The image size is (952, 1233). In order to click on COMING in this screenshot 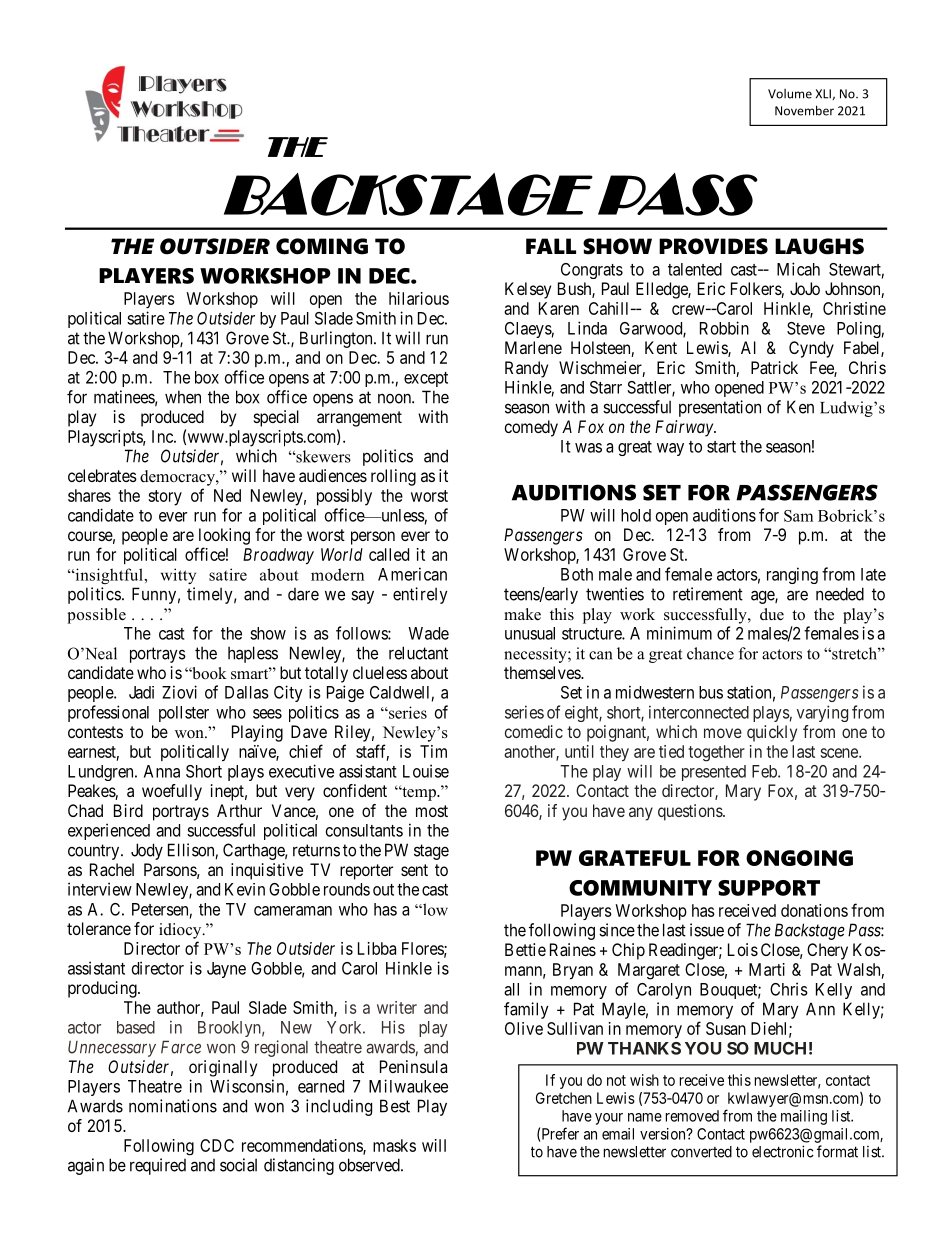, I will do `click(322, 246)`.
